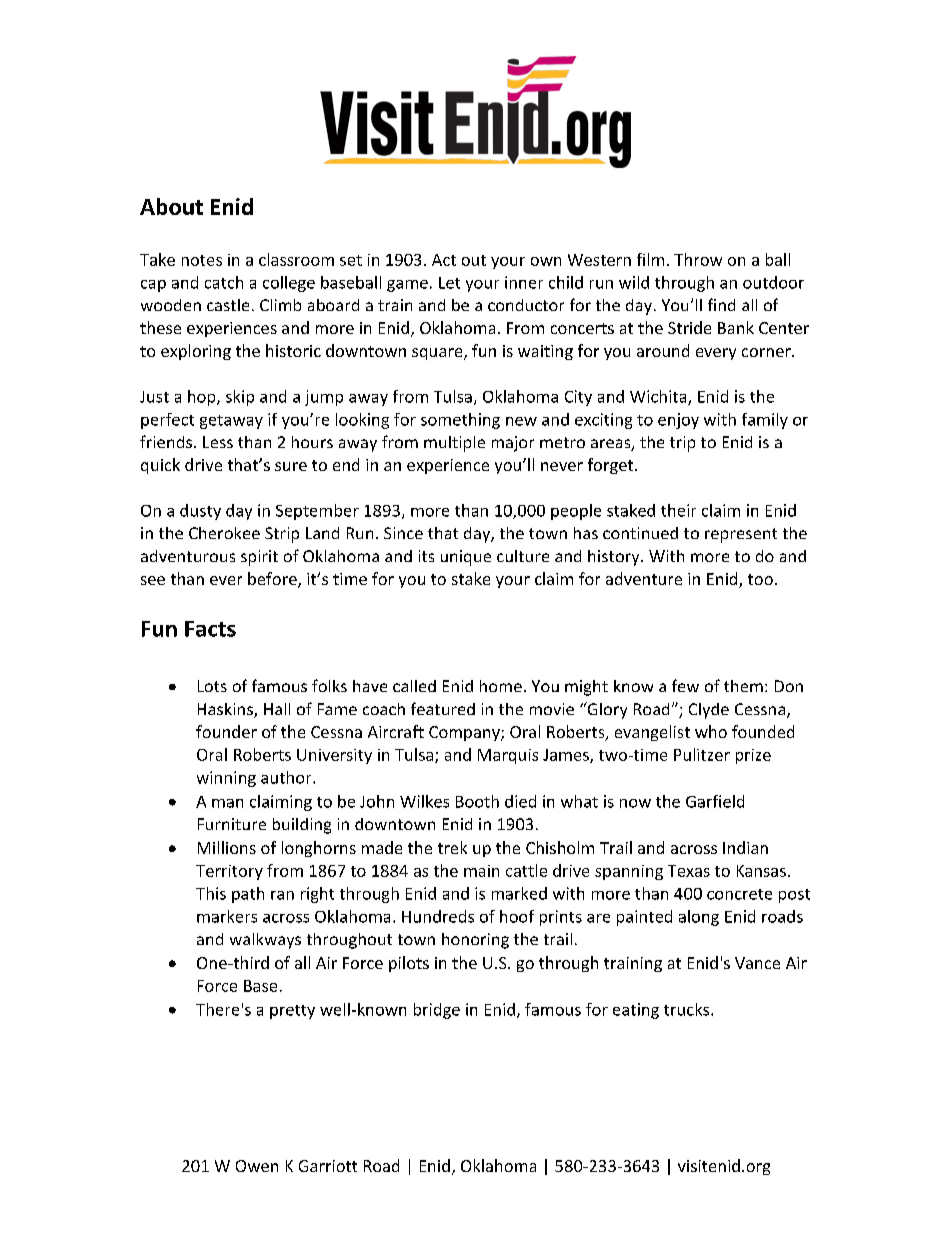 This screenshot has height=1233, width=952. Describe the element at coordinates (202, 260) in the screenshot. I see `notes` at that location.
